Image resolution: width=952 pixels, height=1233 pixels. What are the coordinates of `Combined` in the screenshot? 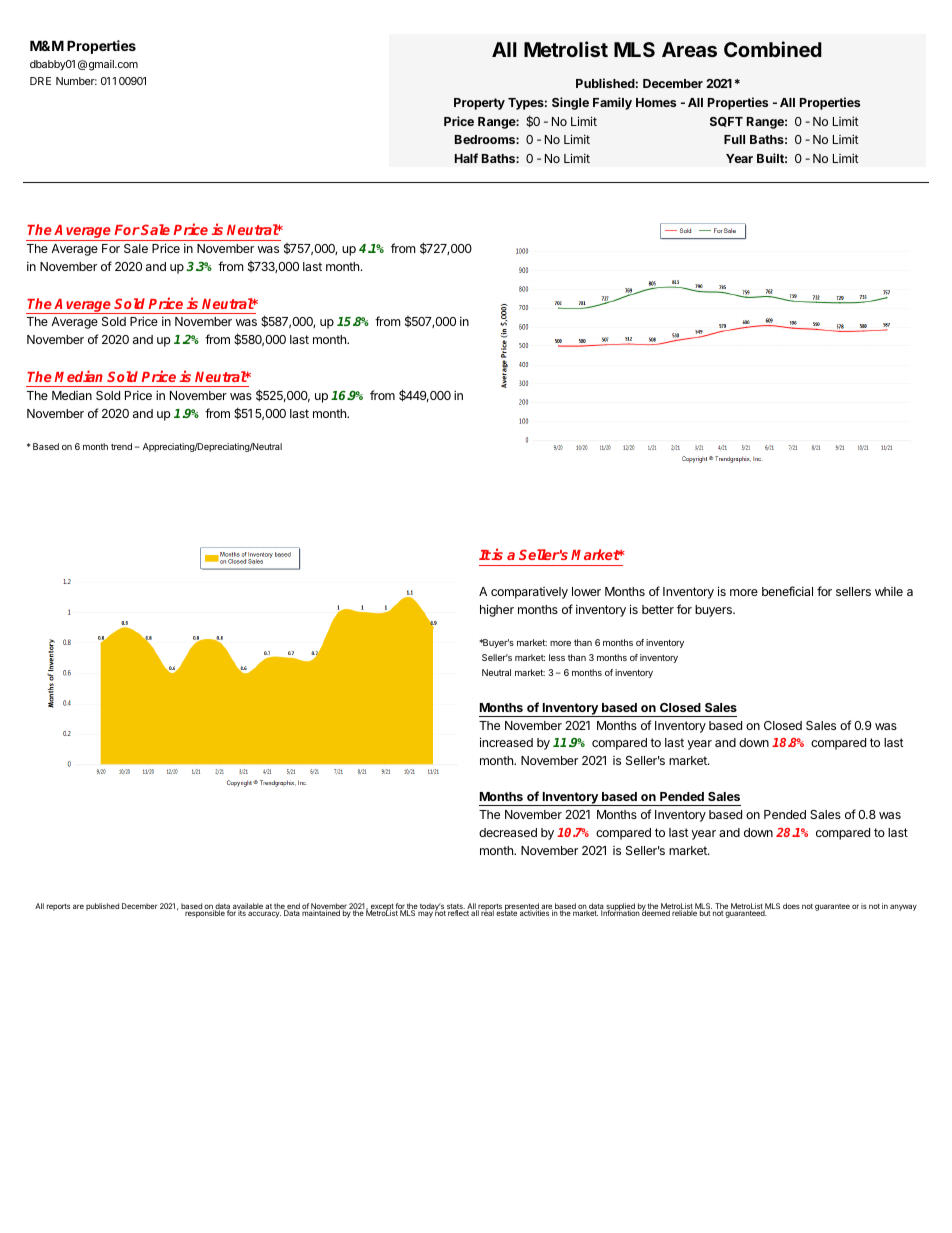 It's located at (773, 49).
